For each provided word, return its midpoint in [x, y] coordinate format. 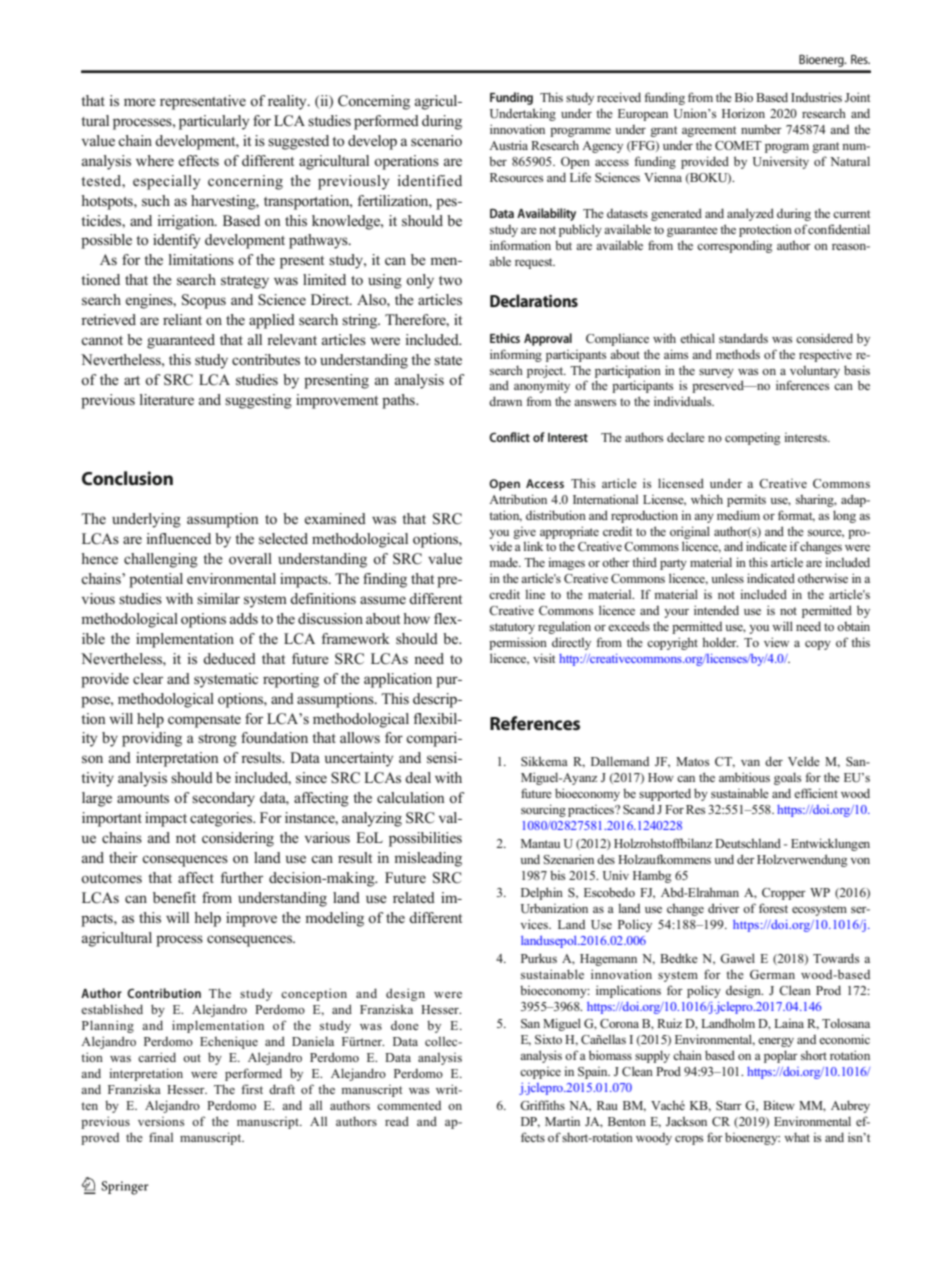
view [776, 642]
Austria [508, 145]
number [761, 129]
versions [161, 1121]
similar [218, 598]
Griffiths [542, 1105]
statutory [512, 628]
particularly [214, 122]
